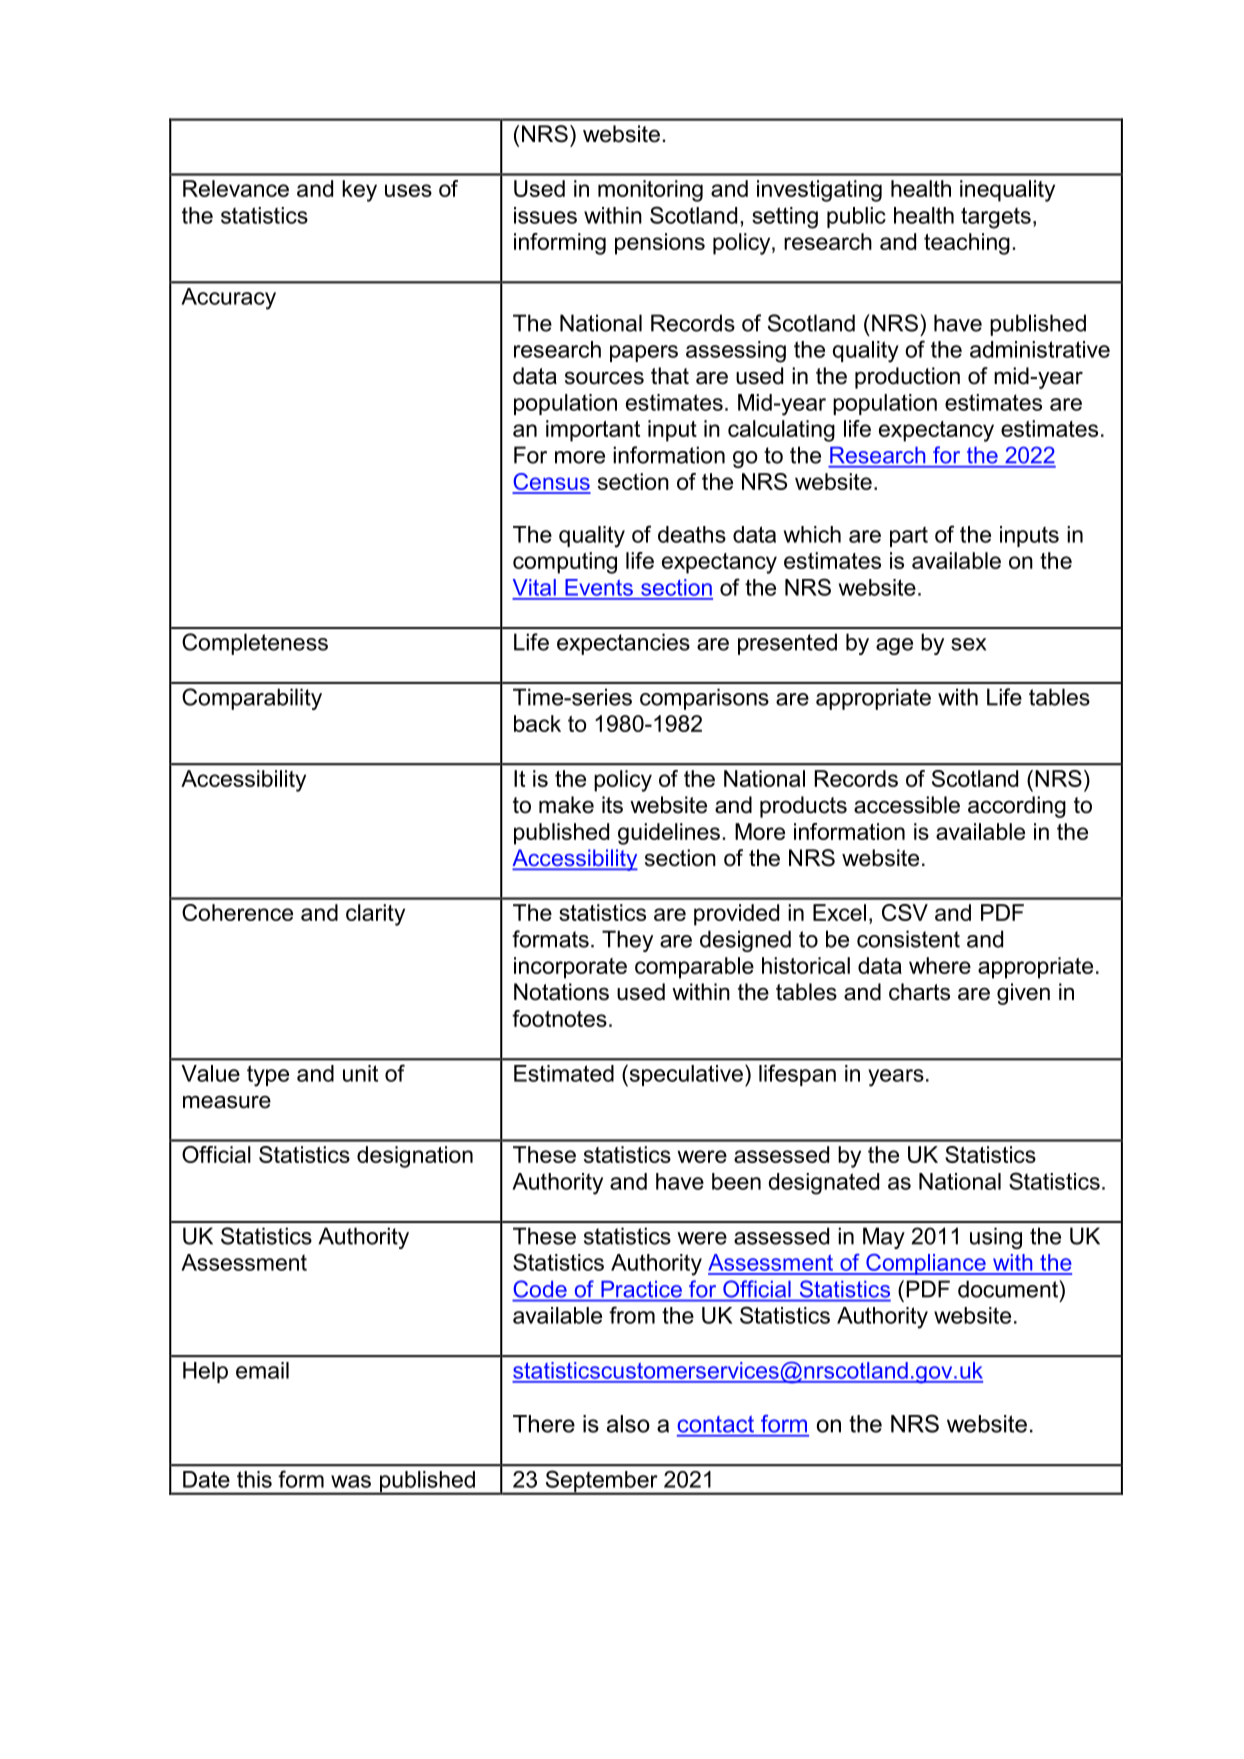  Describe the element at coordinates (351, 1481) in the screenshot. I see `was` at that location.
